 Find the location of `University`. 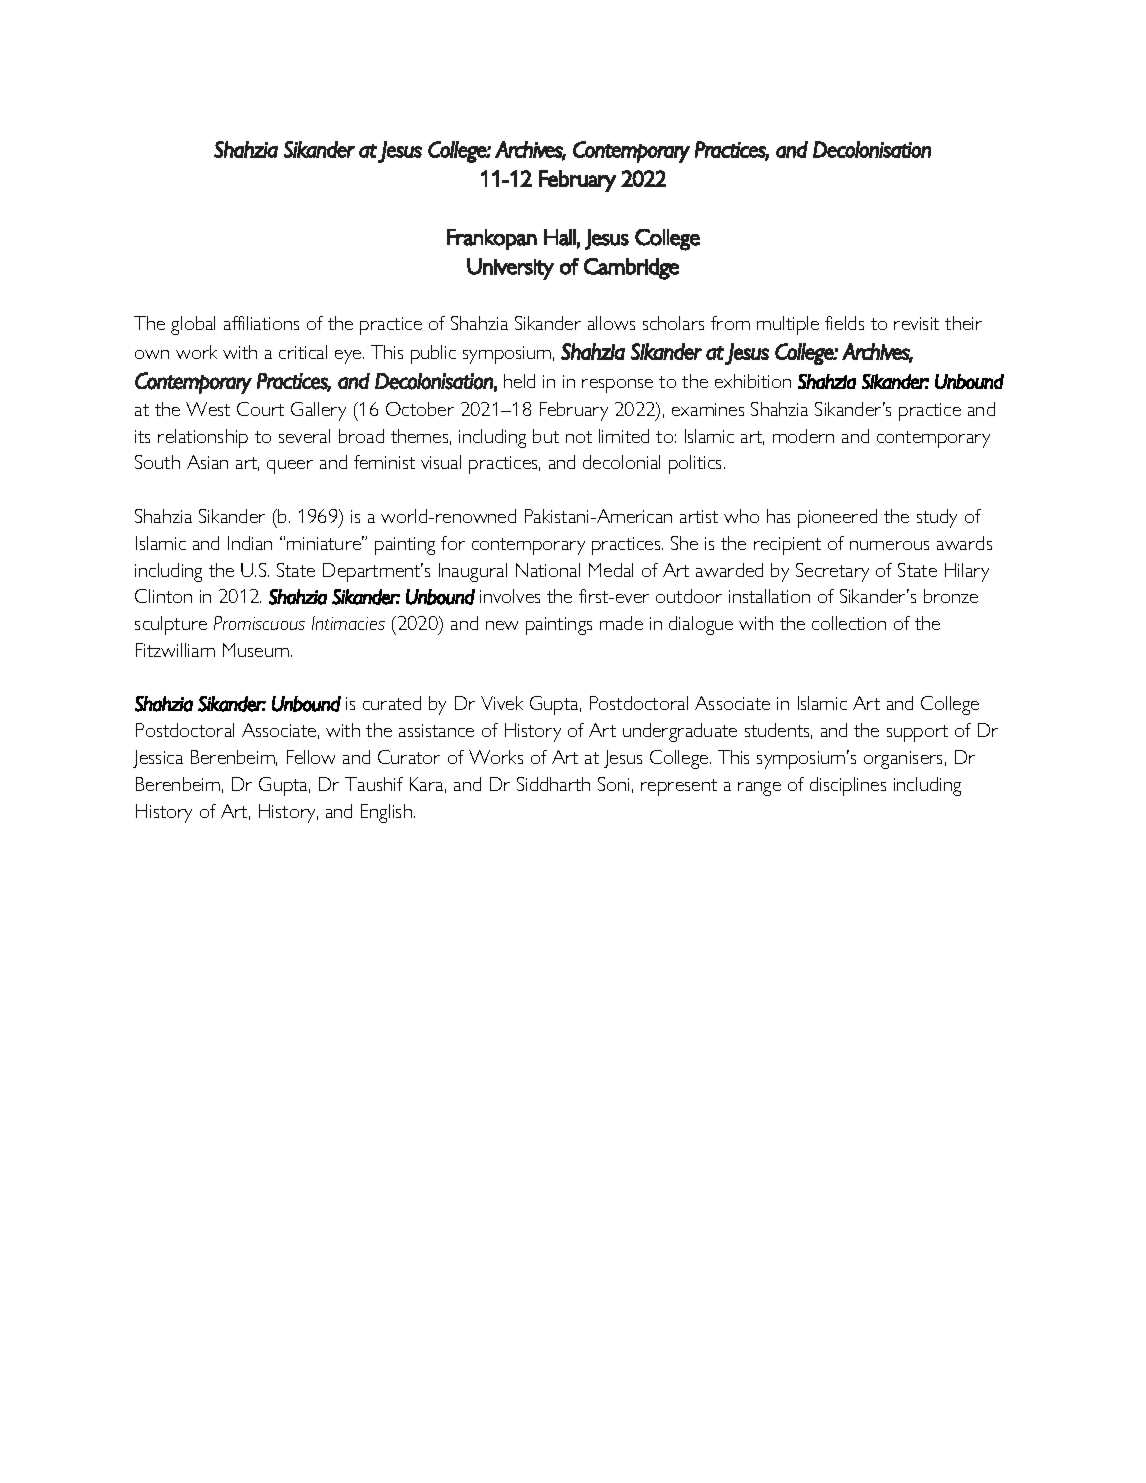

University is located at coordinates (510, 269).
